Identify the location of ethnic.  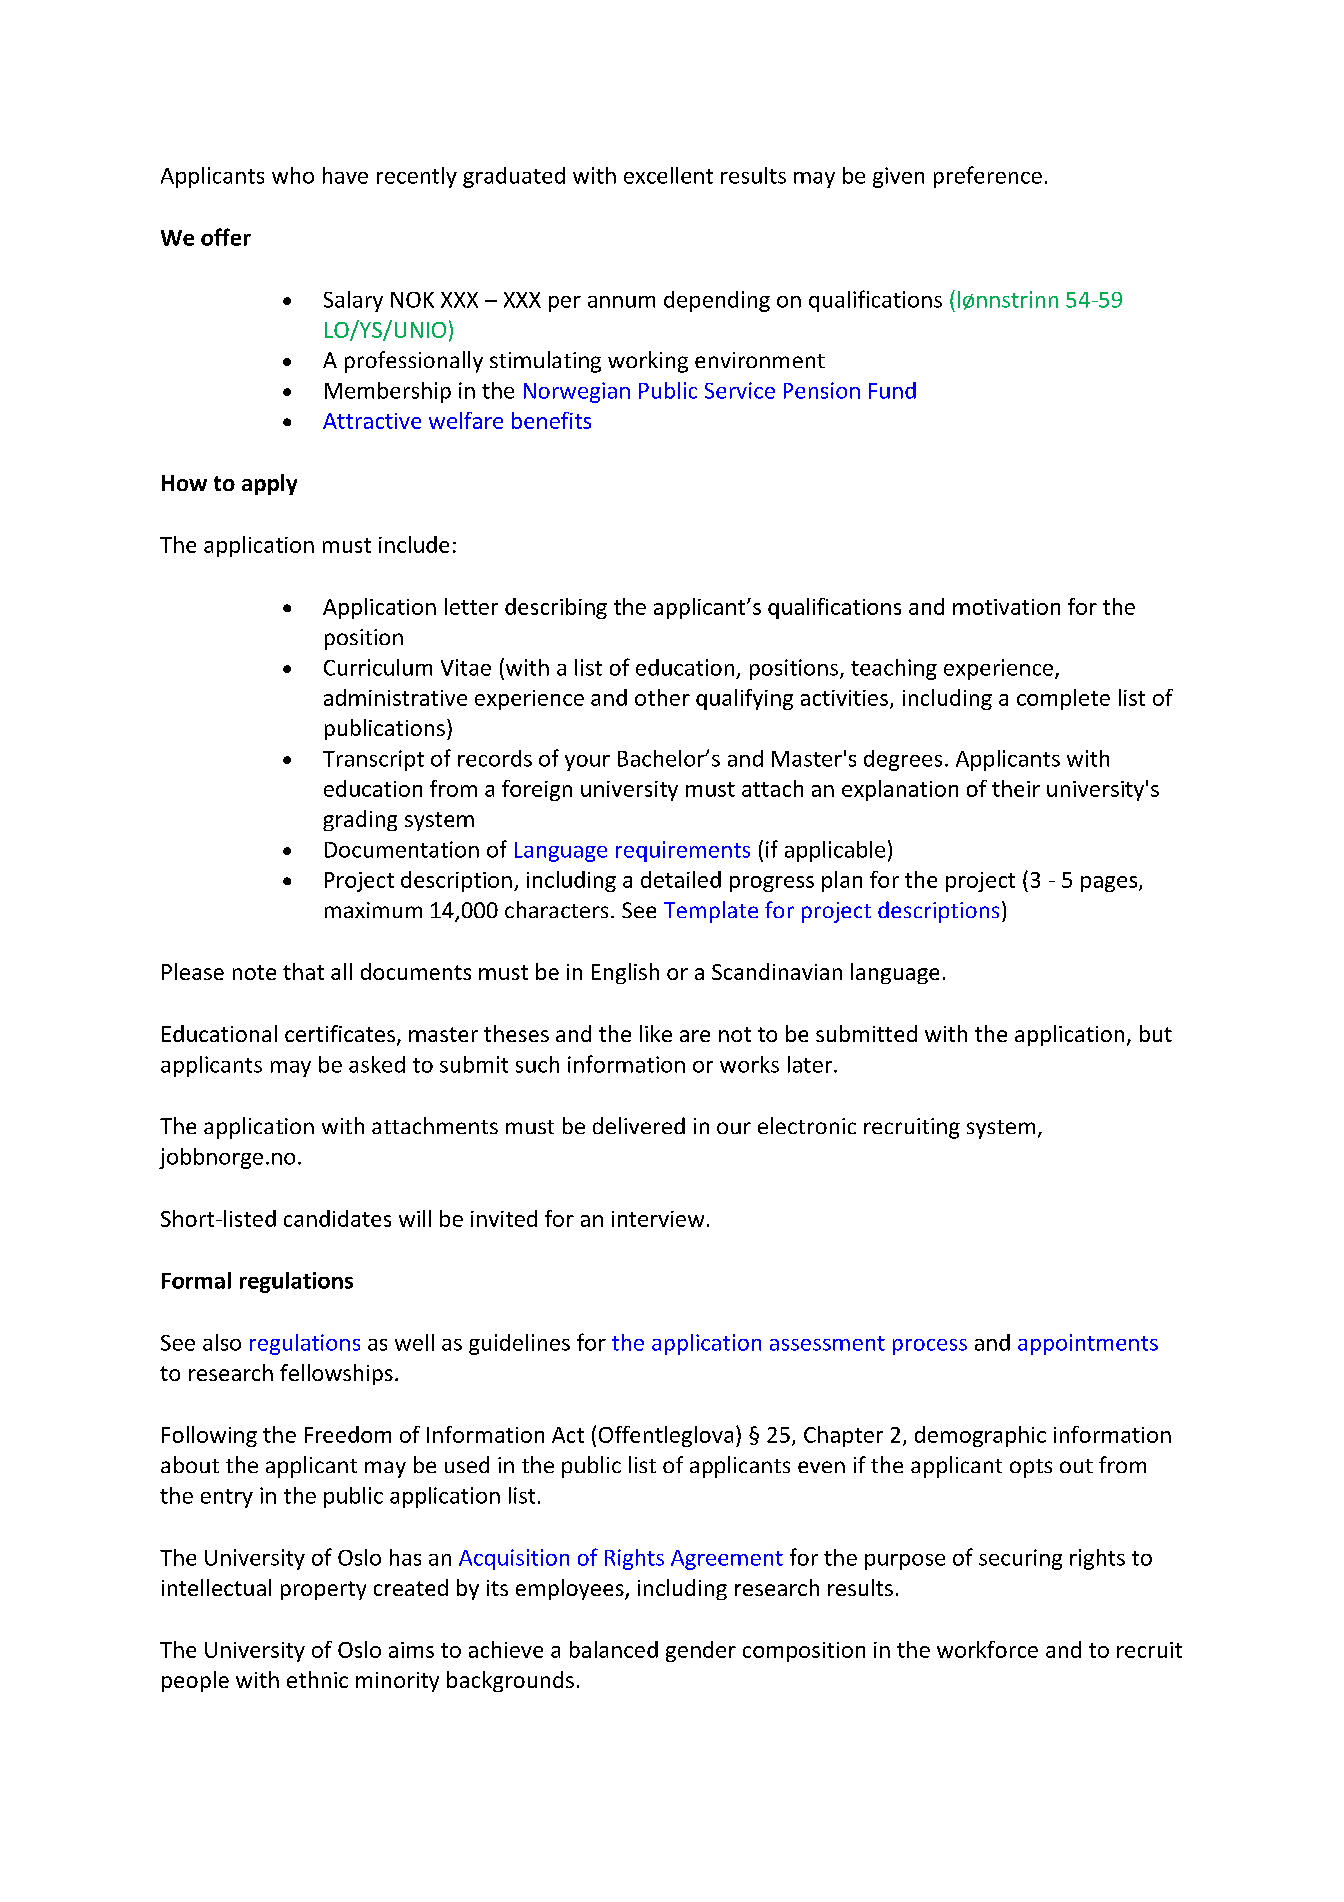
(317, 1679).
